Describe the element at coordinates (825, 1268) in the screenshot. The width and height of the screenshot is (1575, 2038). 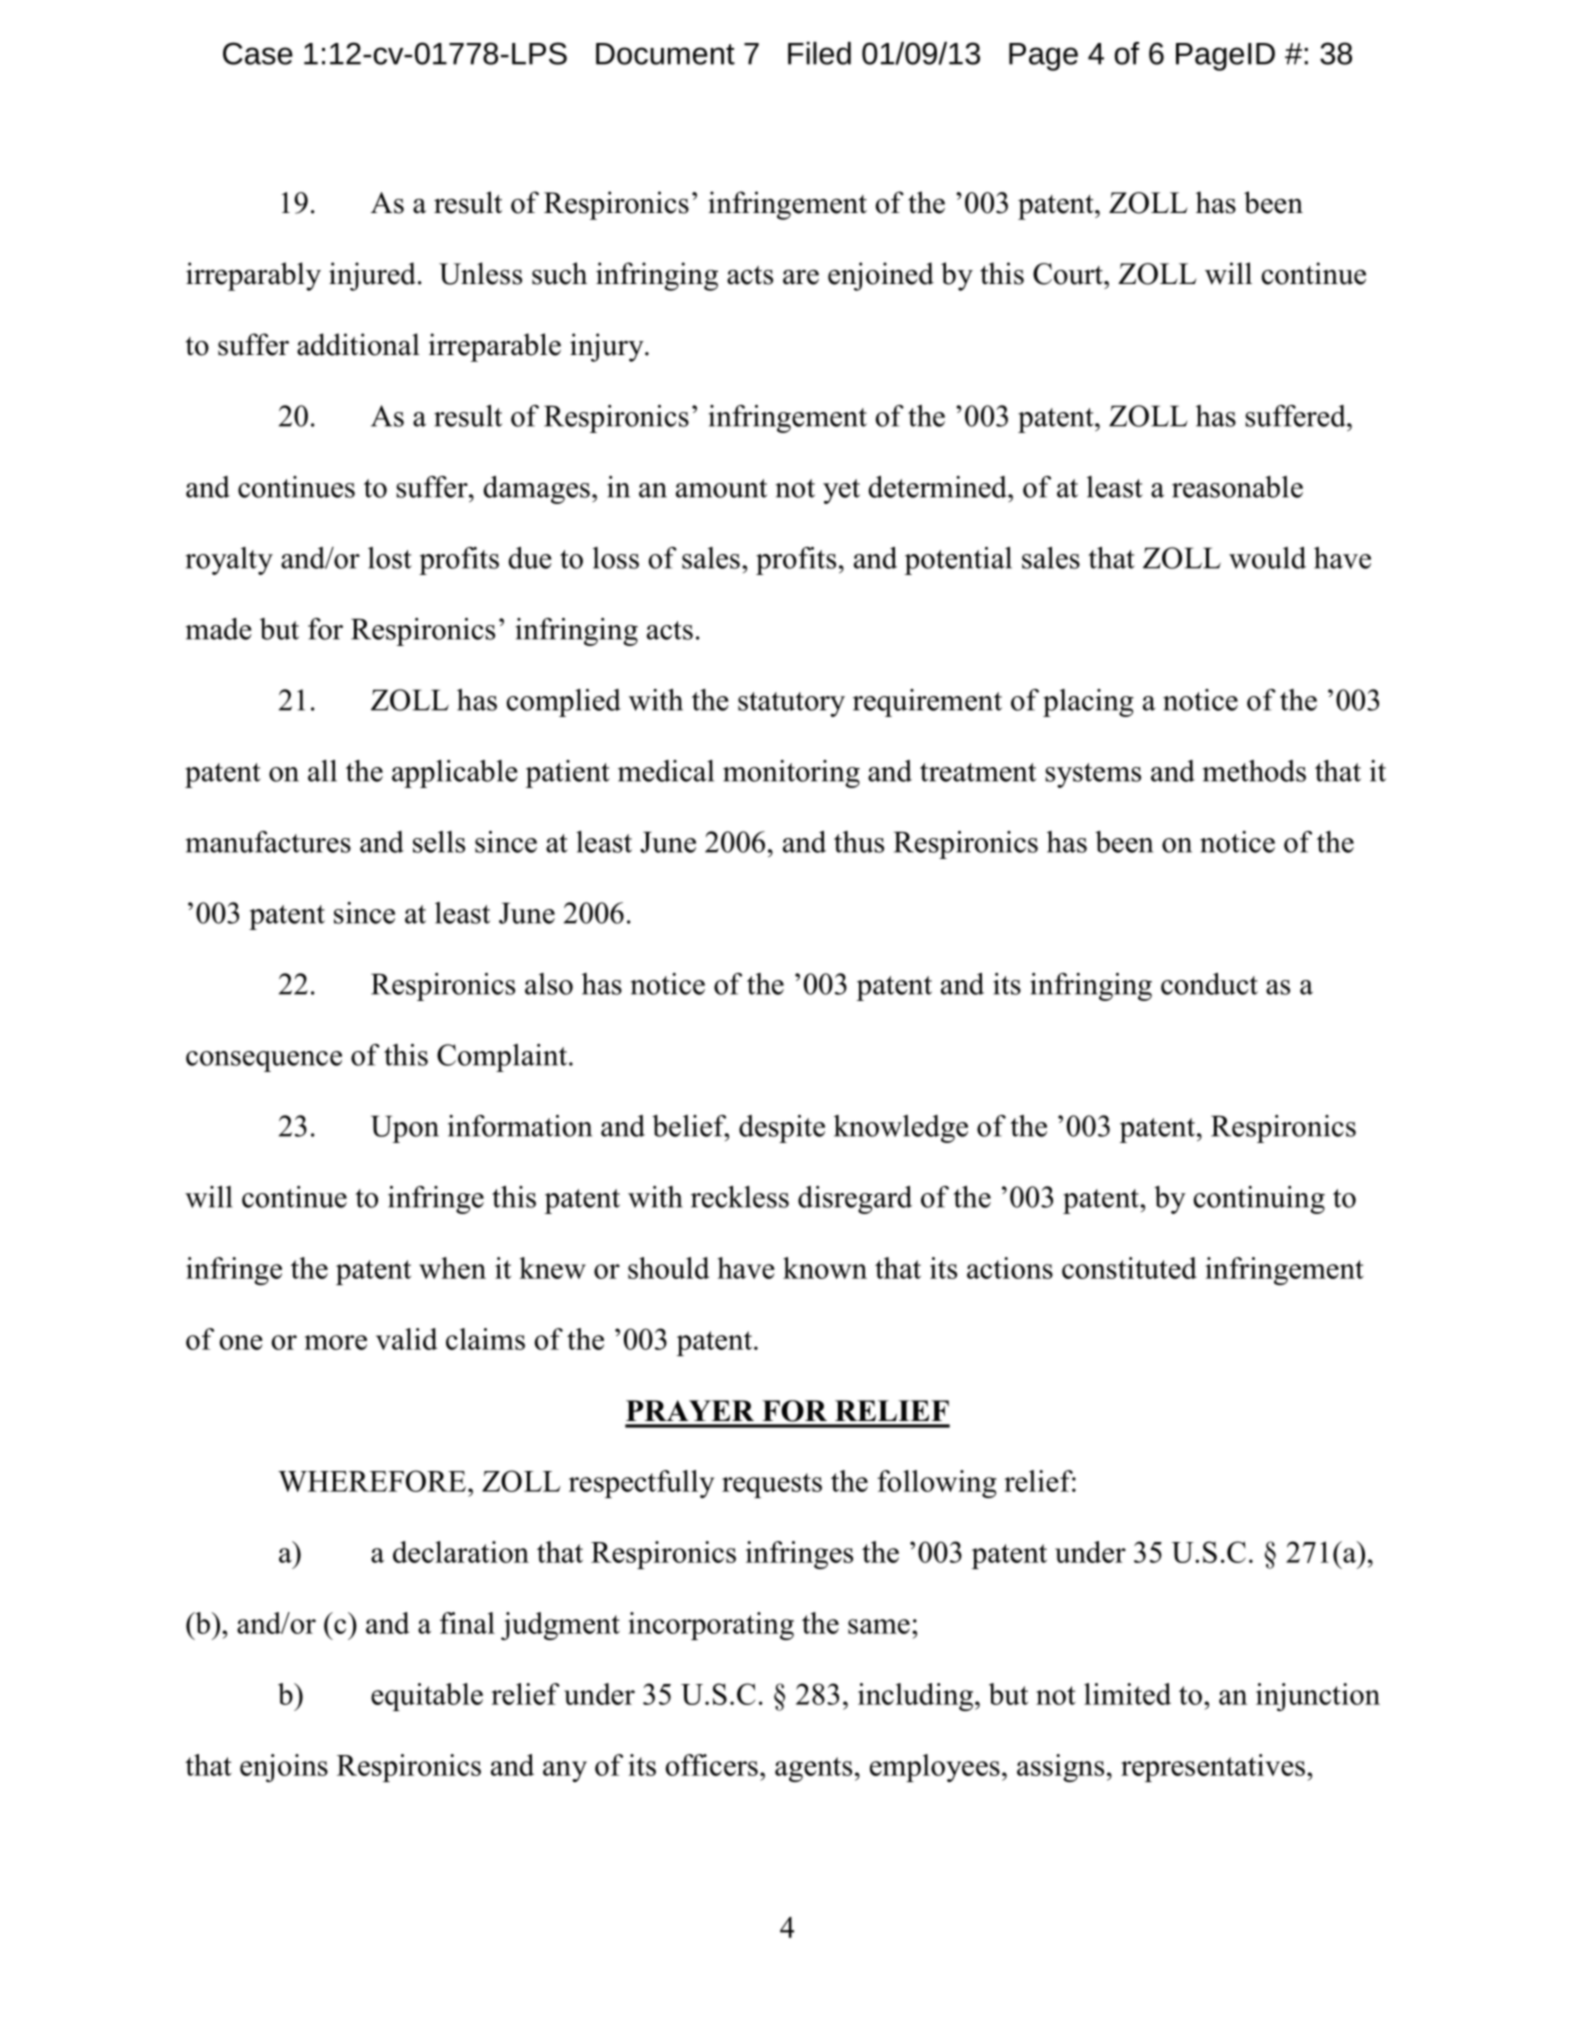
I see `known` at that location.
